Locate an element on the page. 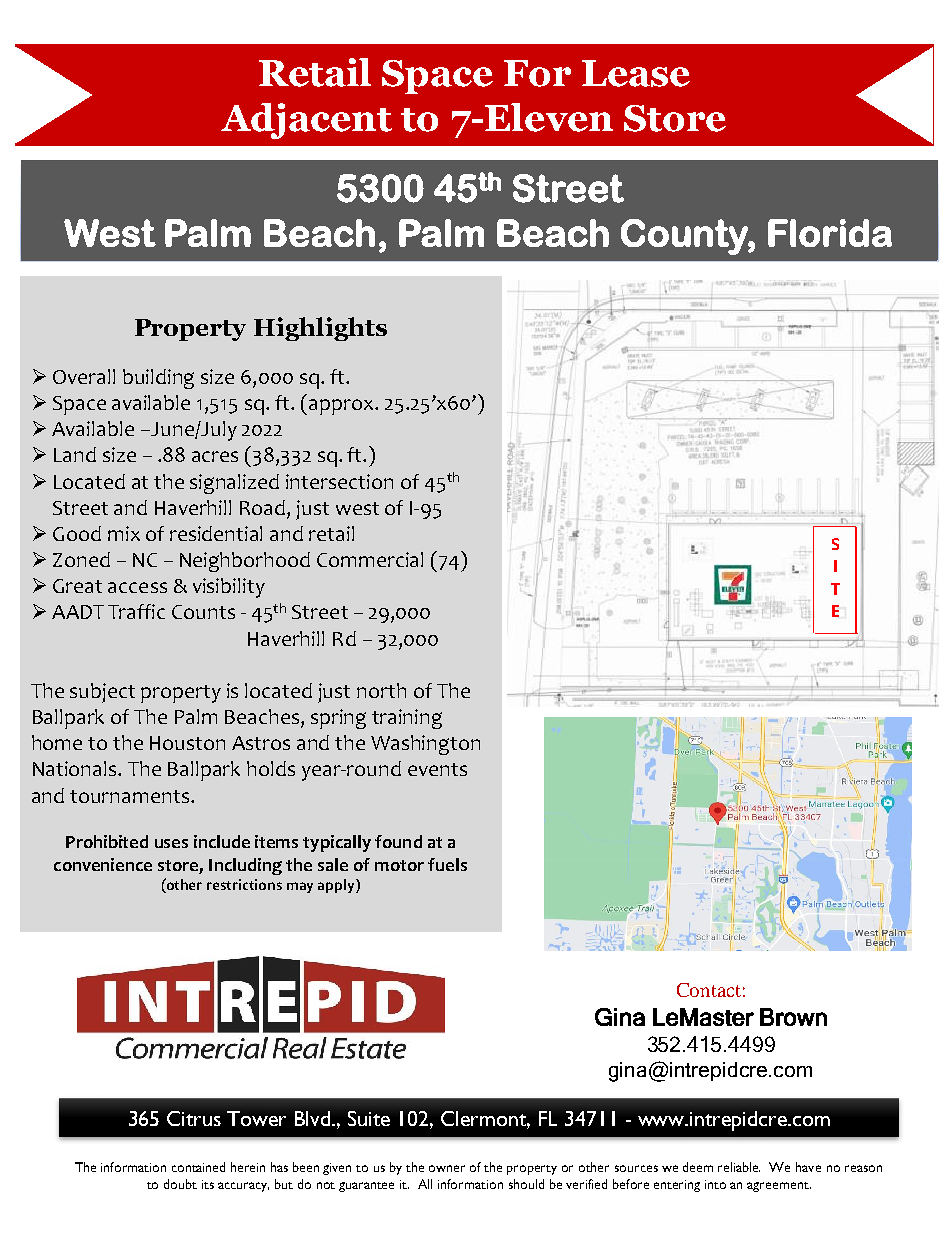 This document has width=952, height=1233. Lease is located at coordinates (636, 73).
